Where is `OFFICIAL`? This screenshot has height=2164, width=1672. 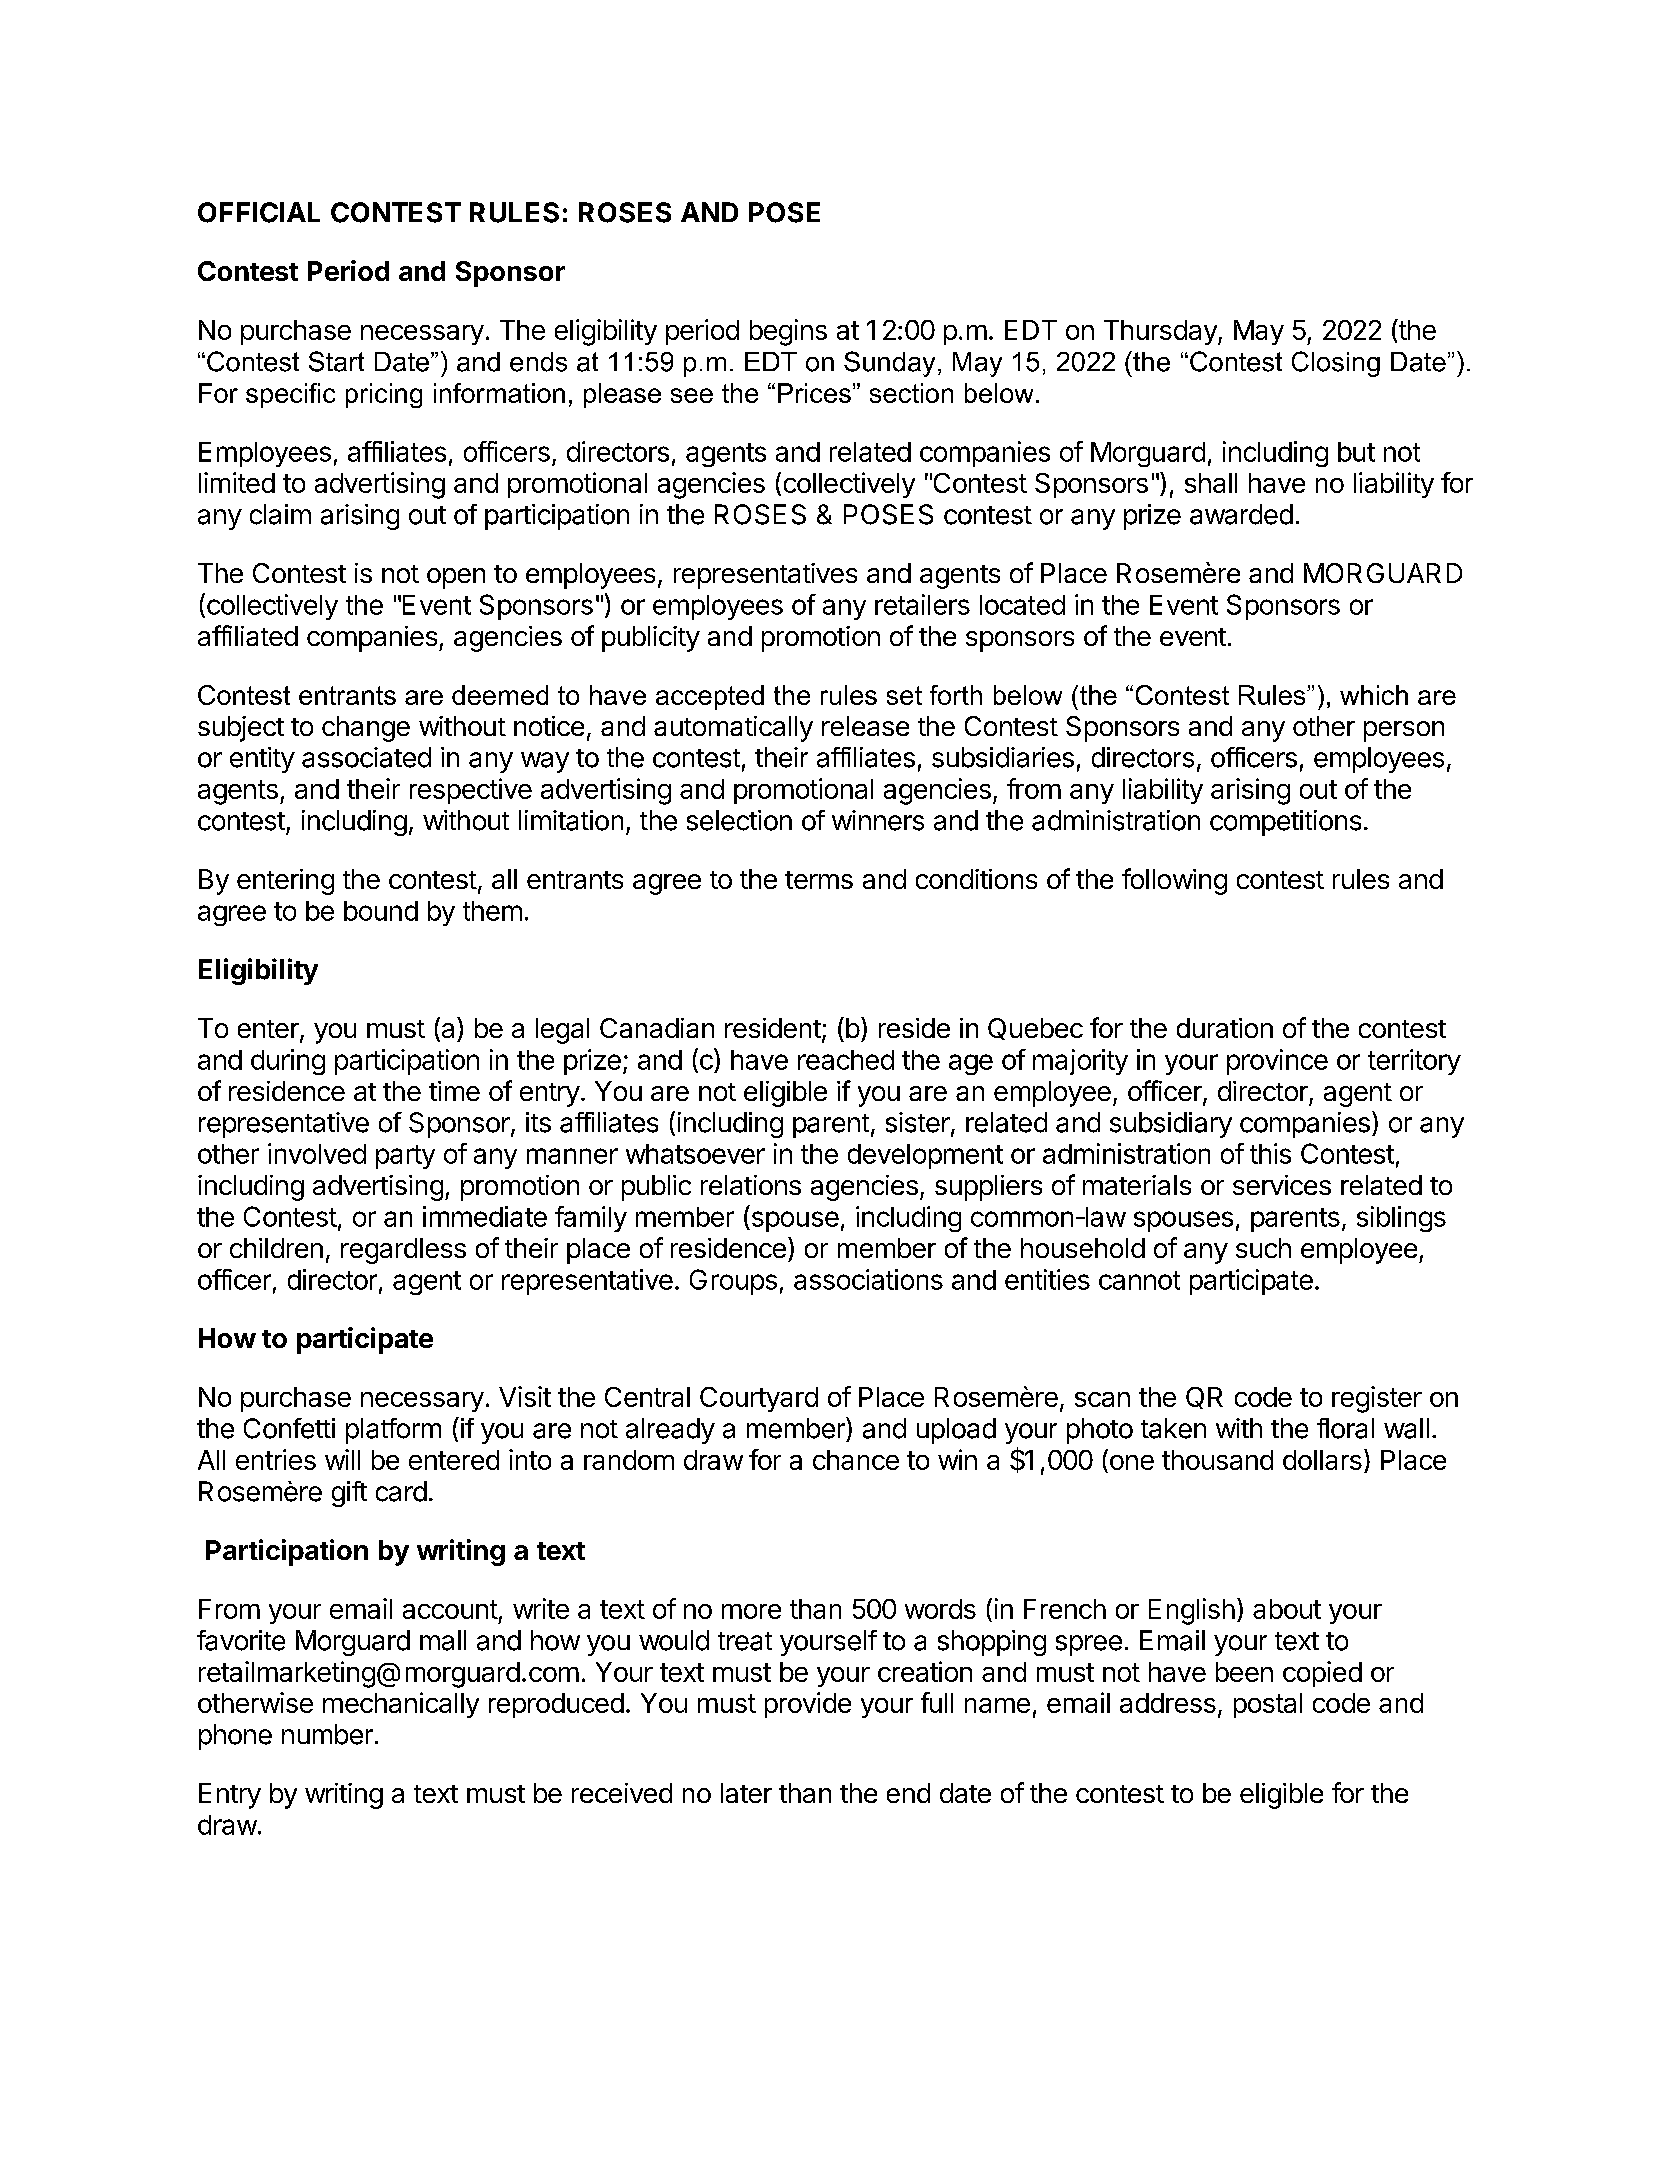 OFFICIAL is located at coordinates (259, 212).
